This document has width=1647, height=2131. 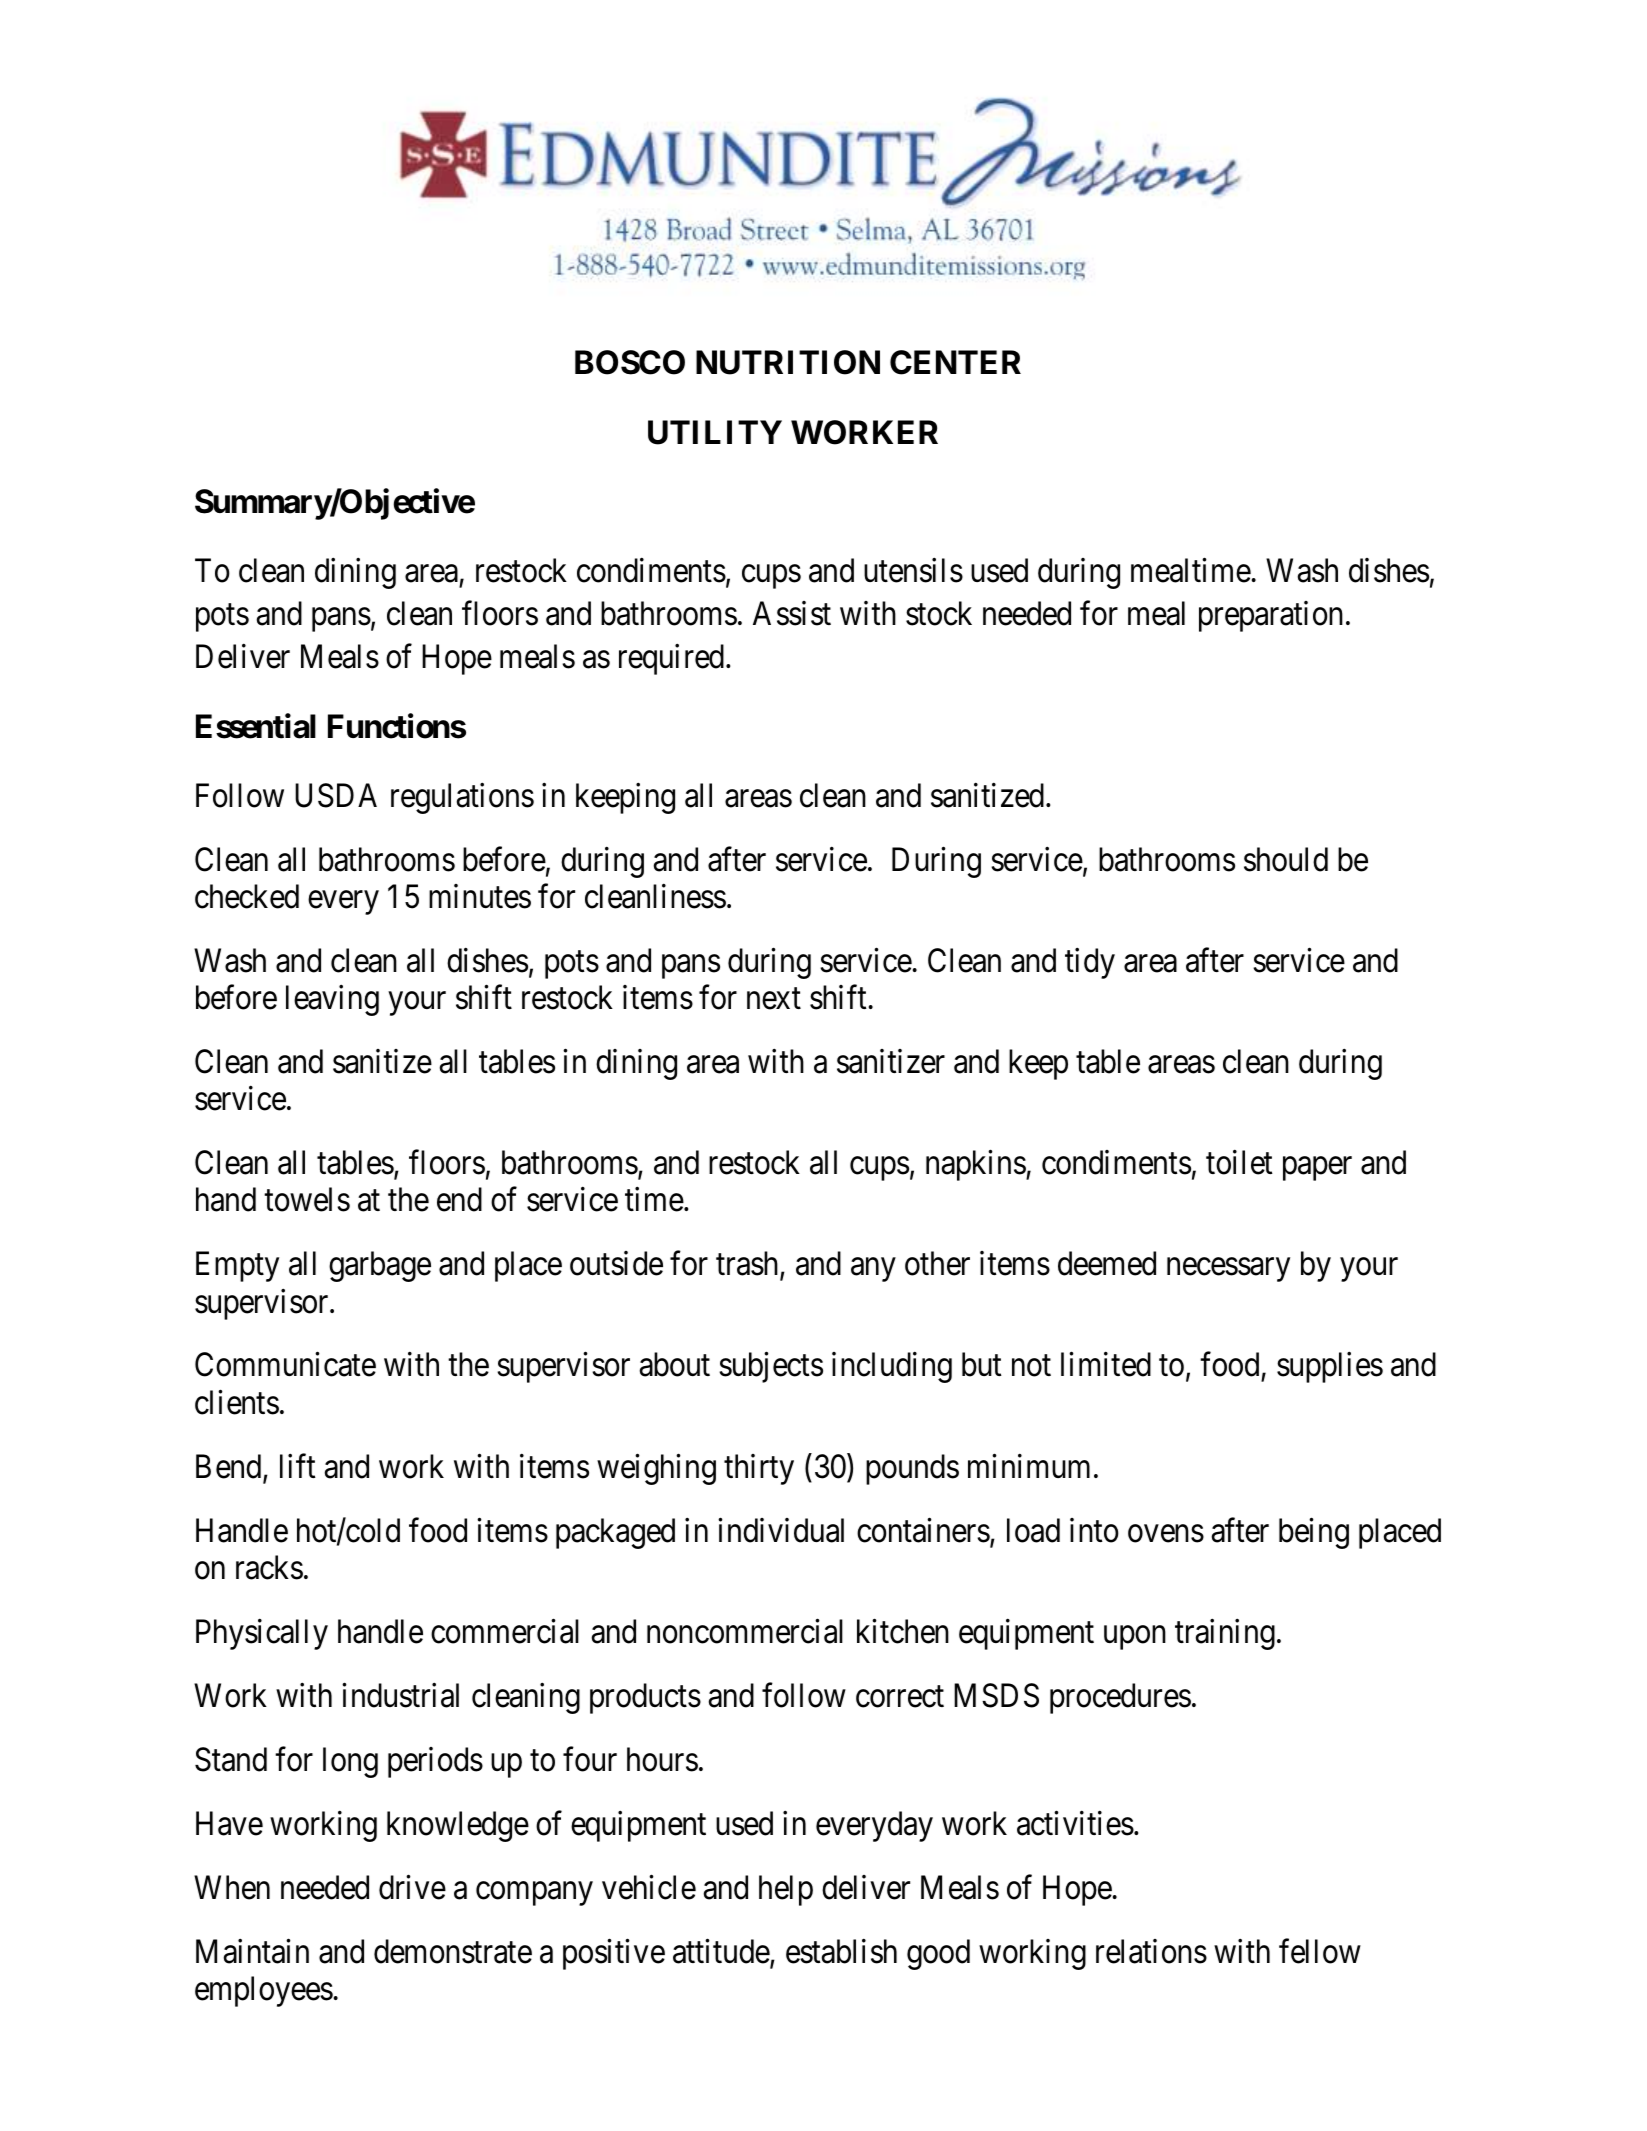 I want to click on individual, so click(x=781, y=1530).
